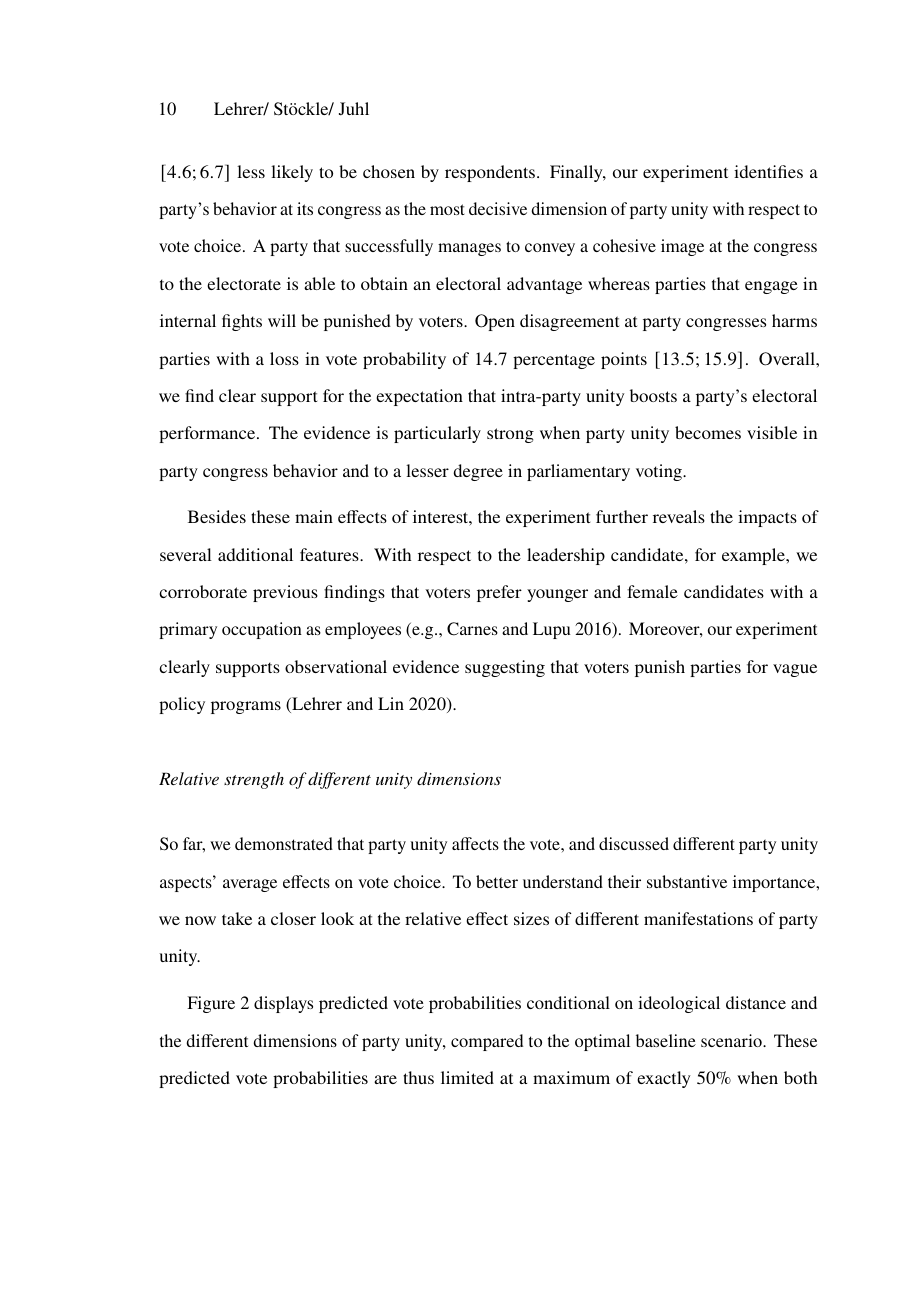  What do you see at coordinates (510, 435) in the screenshot?
I see `strong` at bounding box center [510, 435].
